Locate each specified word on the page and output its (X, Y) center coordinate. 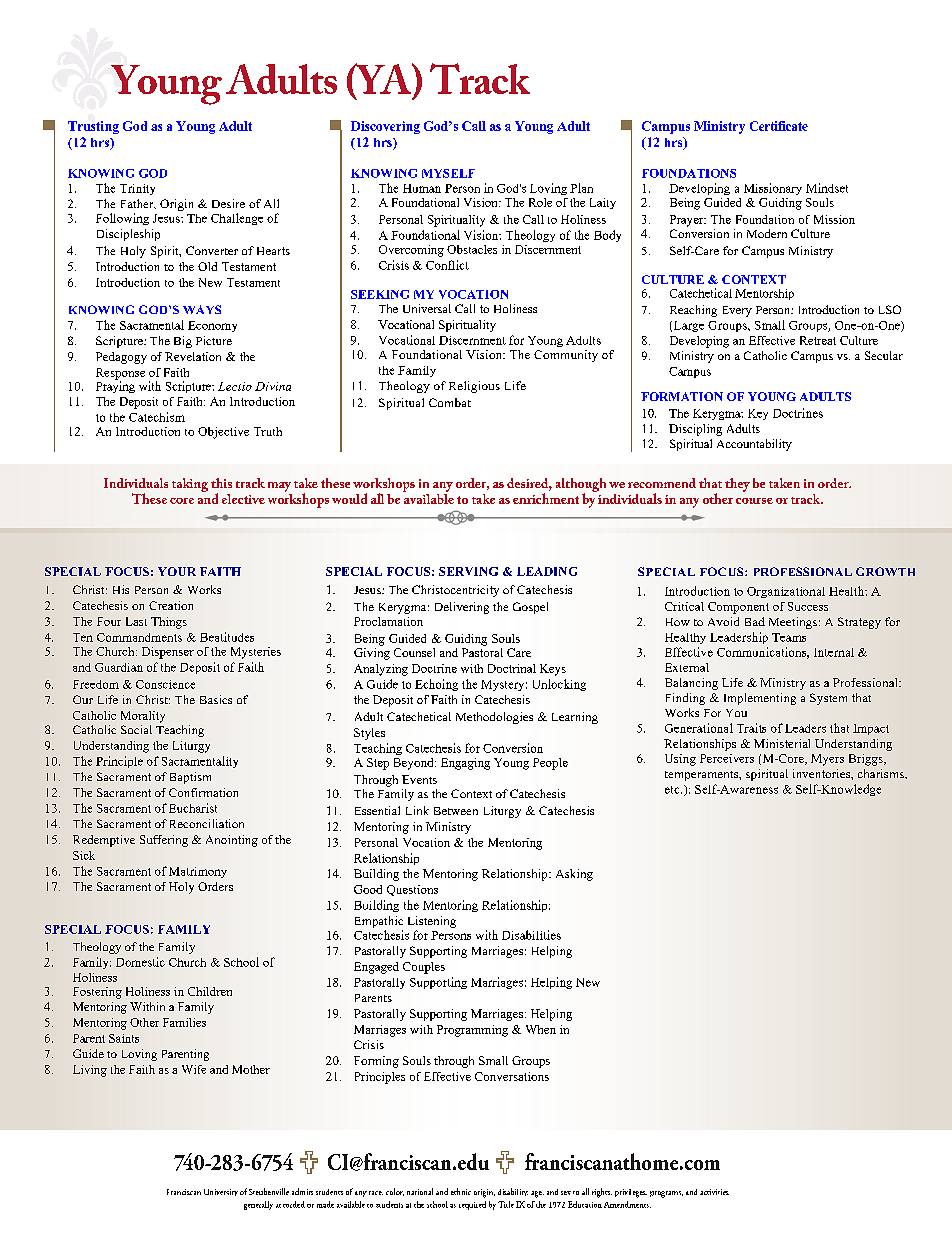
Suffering (164, 841)
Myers (827, 760)
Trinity (137, 189)
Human (422, 188)
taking (190, 485)
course (754, 501)
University (221, 1192)
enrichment (546, 498)
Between (456, 811)
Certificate (779, 126)
